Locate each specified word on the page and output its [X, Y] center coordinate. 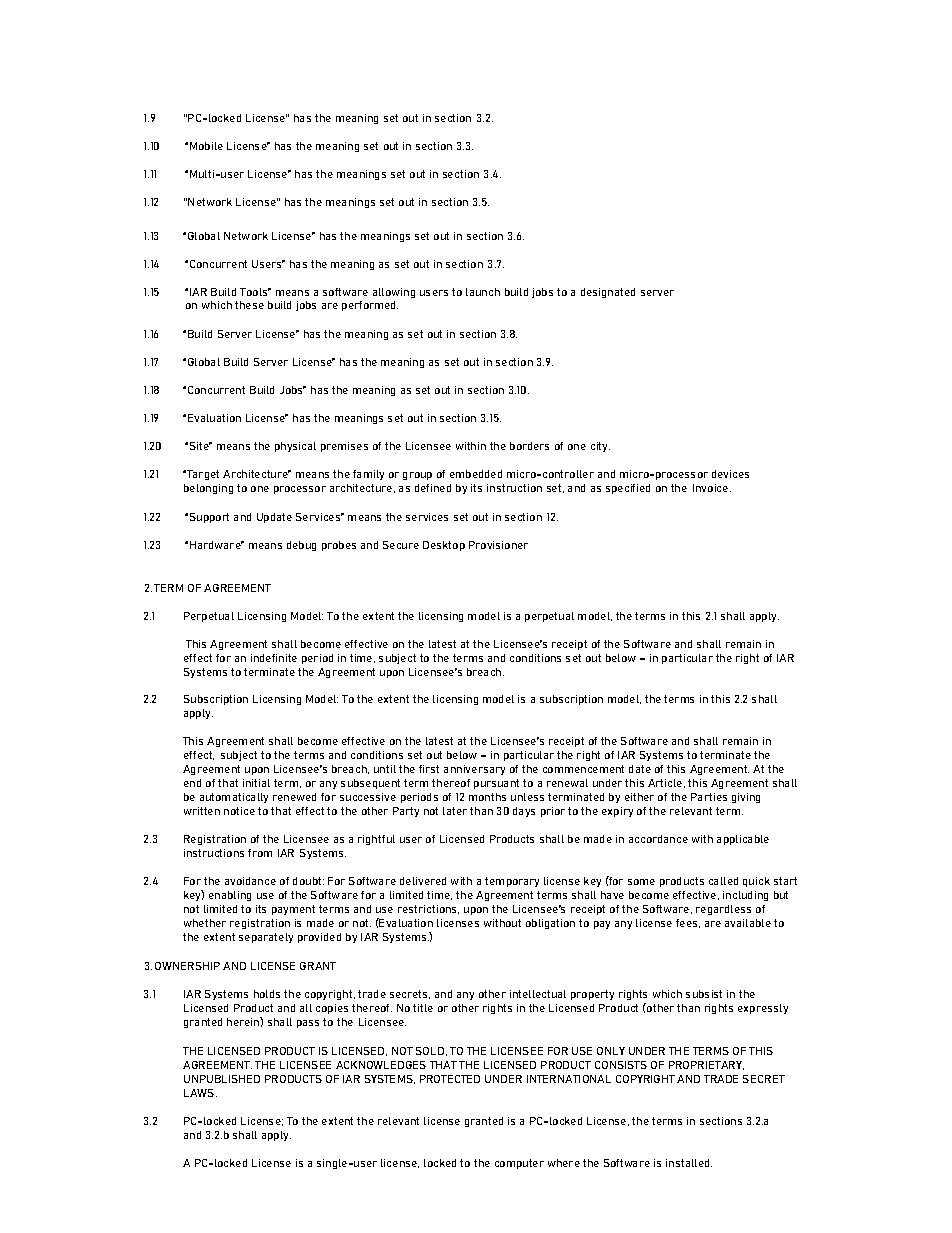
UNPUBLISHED [222, 1079]
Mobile [206, 146]
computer [519, 1164]
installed [689, 1163]
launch [483, 292]
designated [608, 293]
